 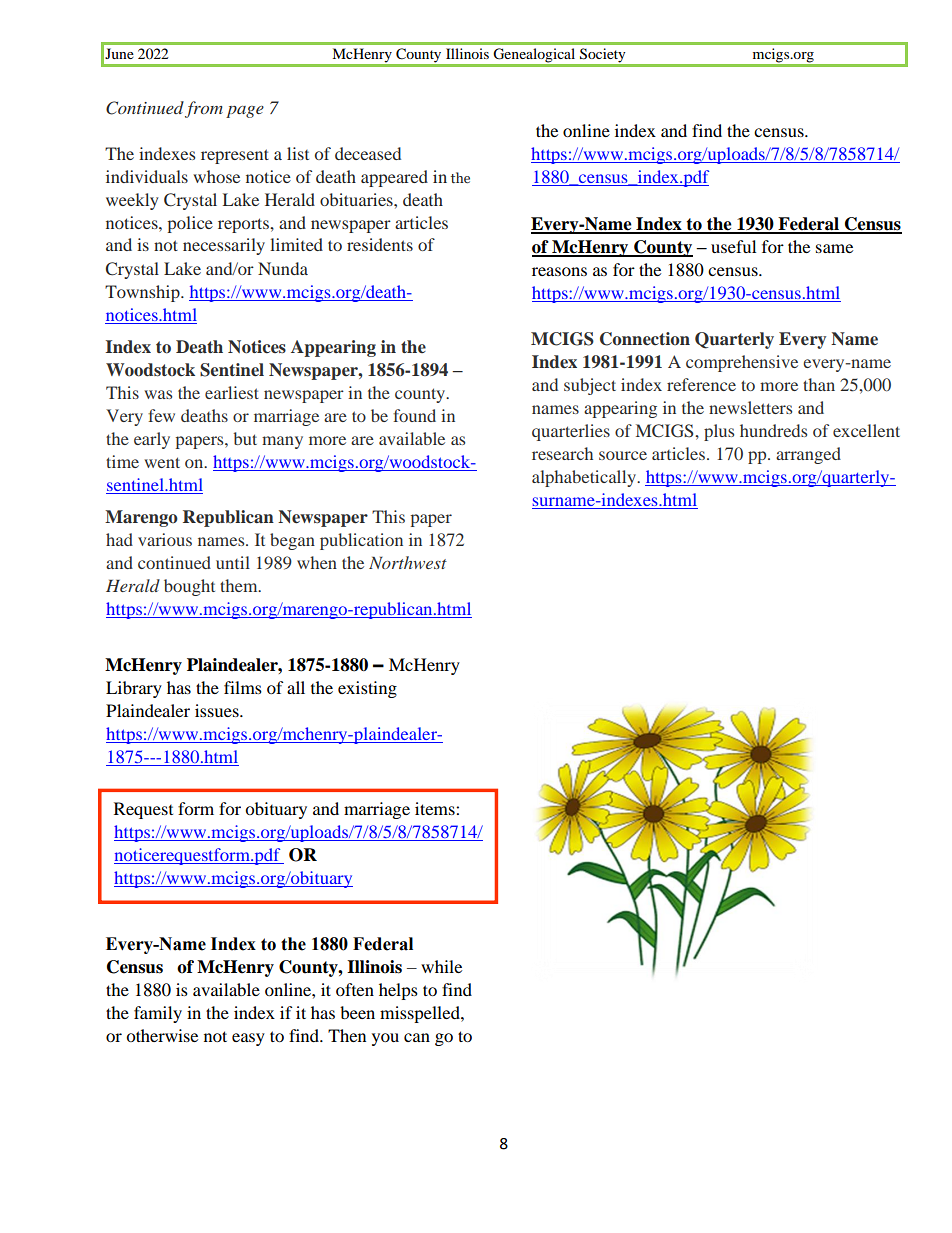 What do you see at coordinates (189, 587) in the screenshot?
I see `bought` at bounding box center [189, 587].
